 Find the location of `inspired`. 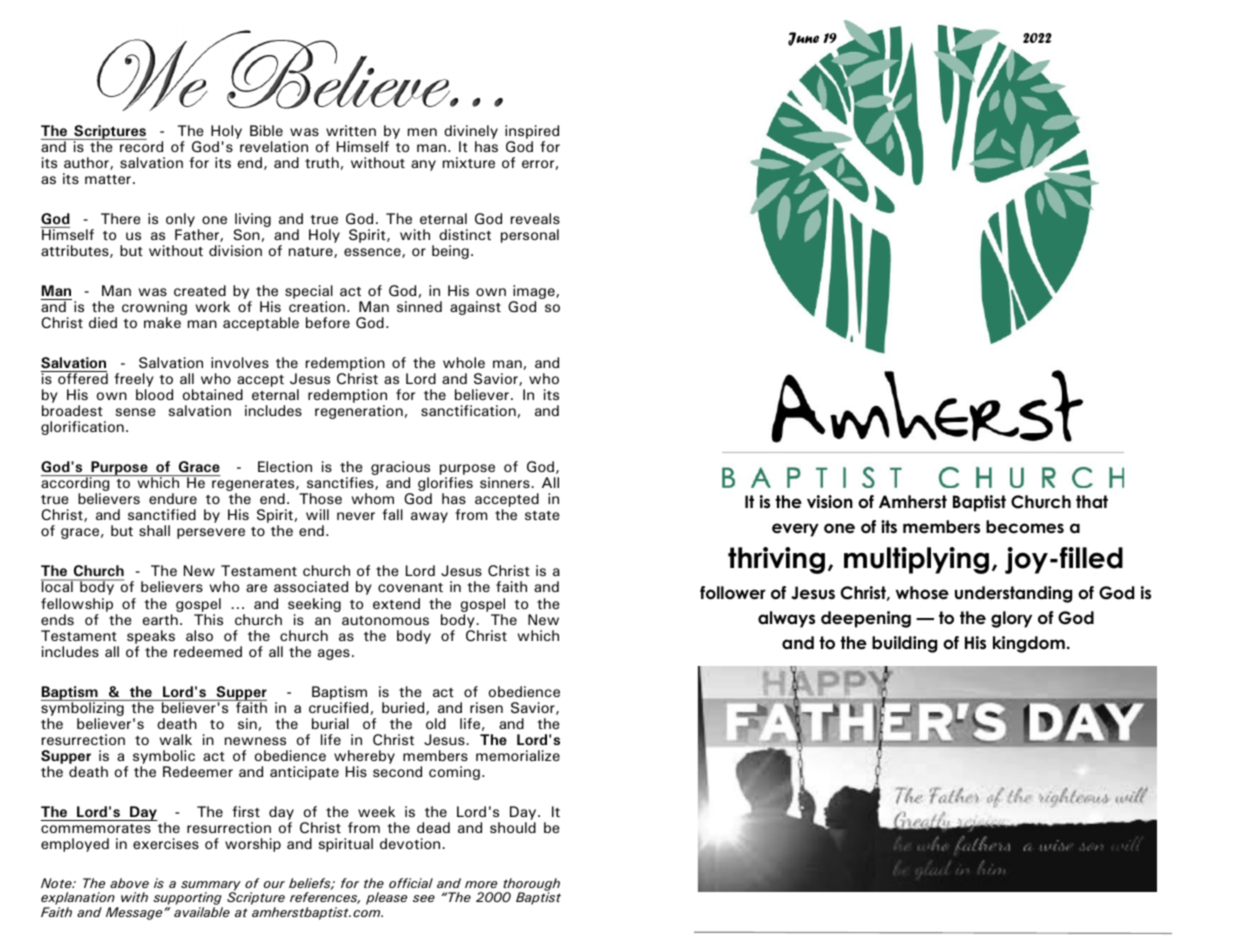

inspired is located at coordinates (532, 132).
